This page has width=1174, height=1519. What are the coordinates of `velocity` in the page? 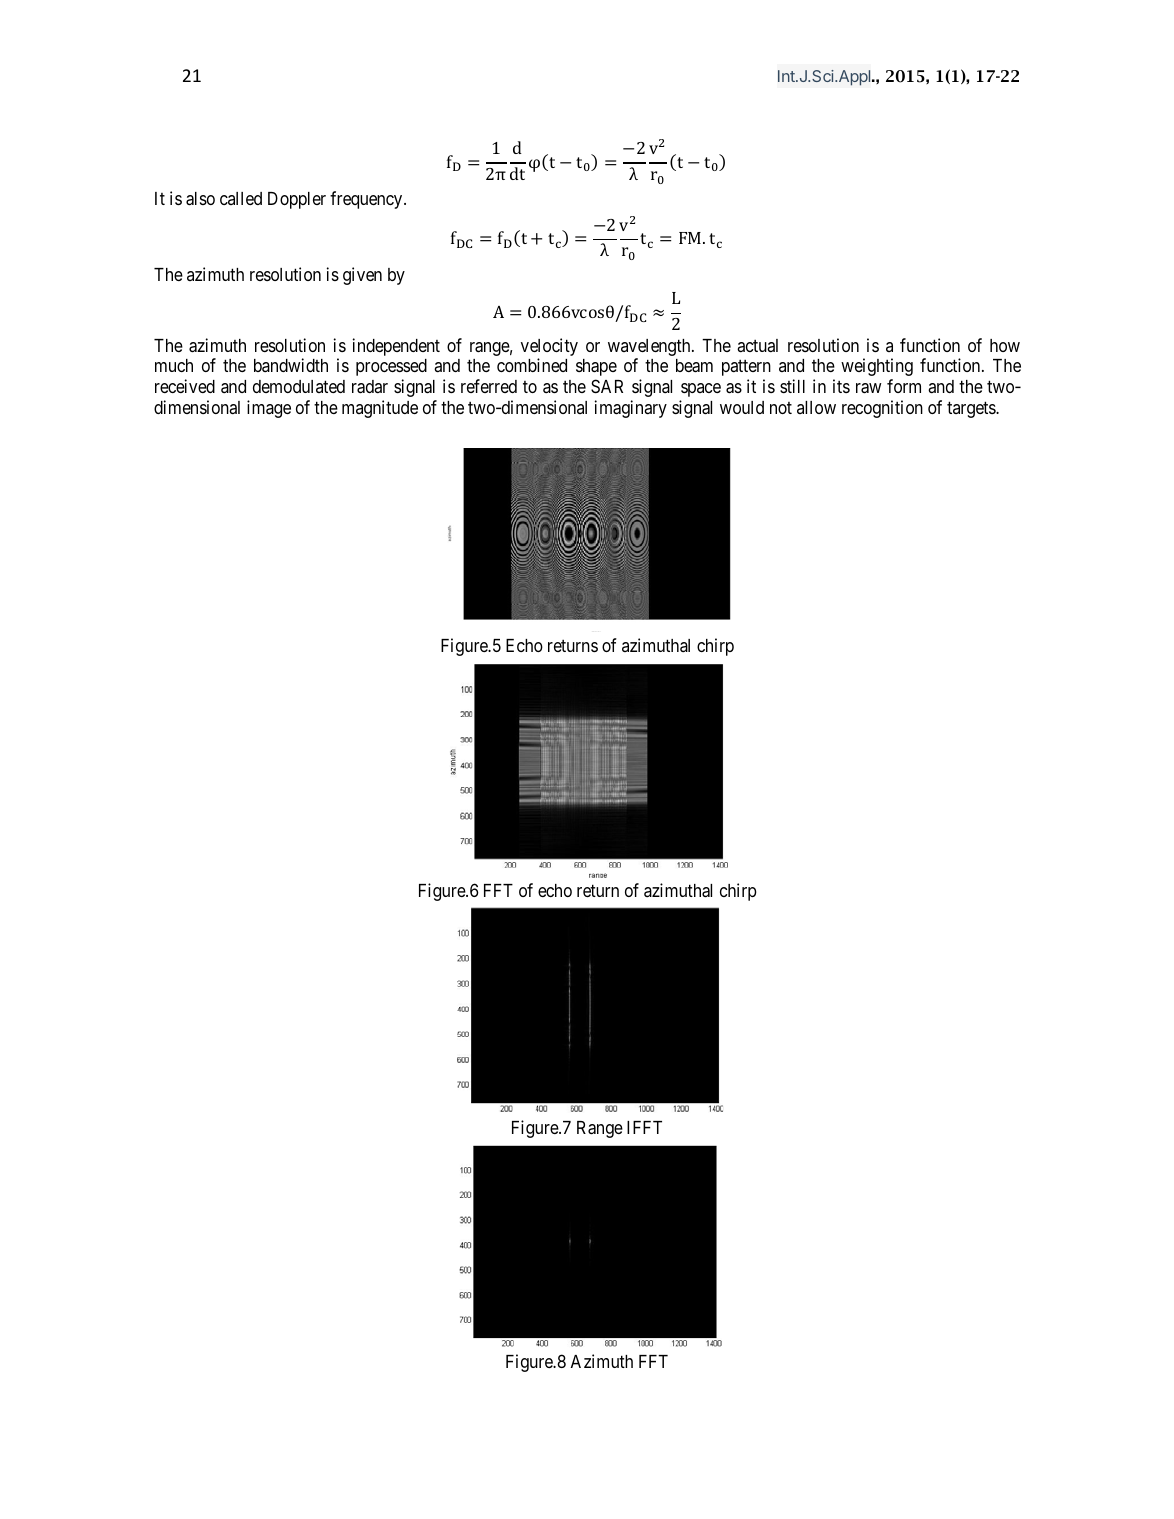 It's located at (549, 347).
